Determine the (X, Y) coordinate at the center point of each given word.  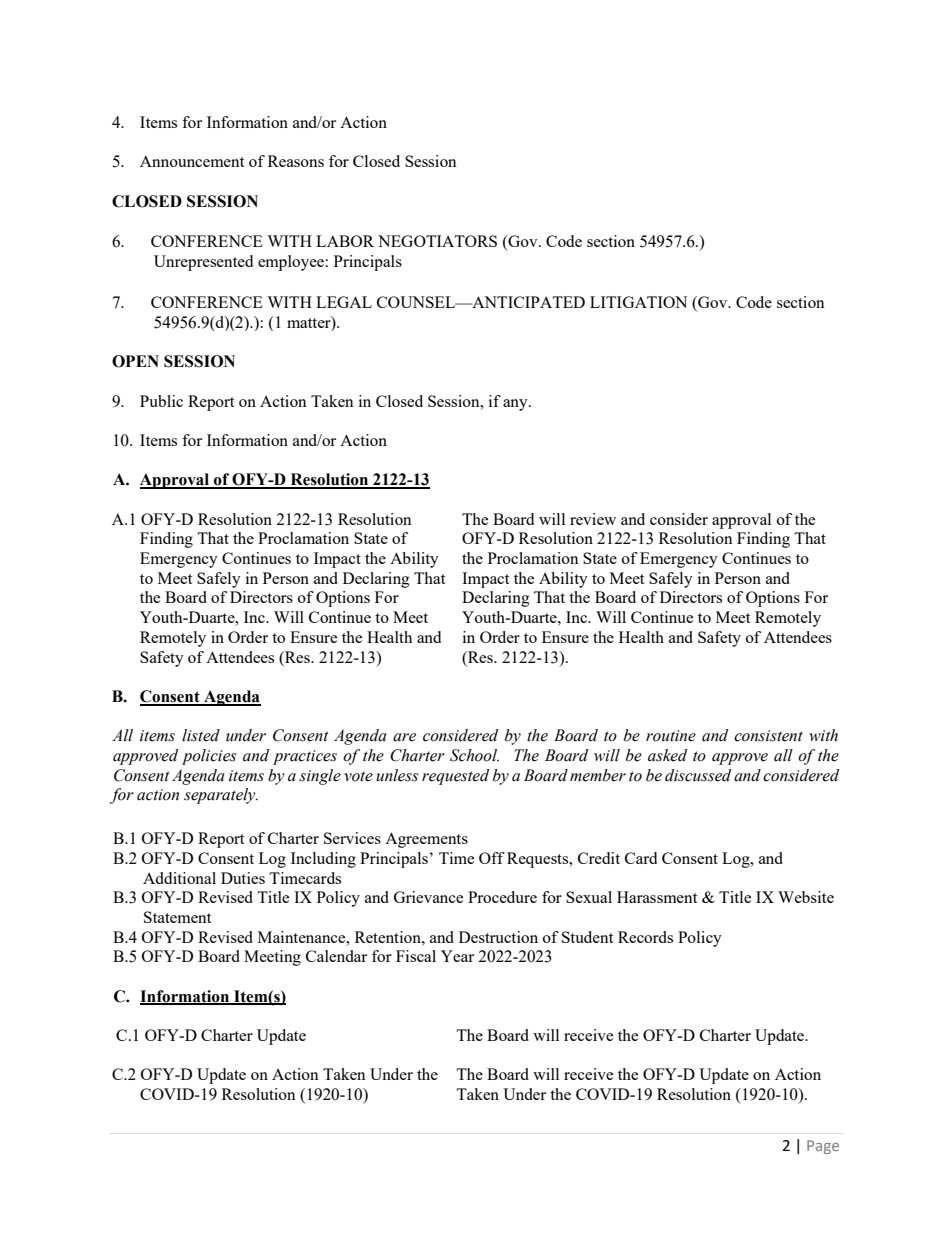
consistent (768, 736)
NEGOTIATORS (437, 241)
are (404, 737)
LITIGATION (638, 302)
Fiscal (416, 956)
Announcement (192, 161)
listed (201, 735)
